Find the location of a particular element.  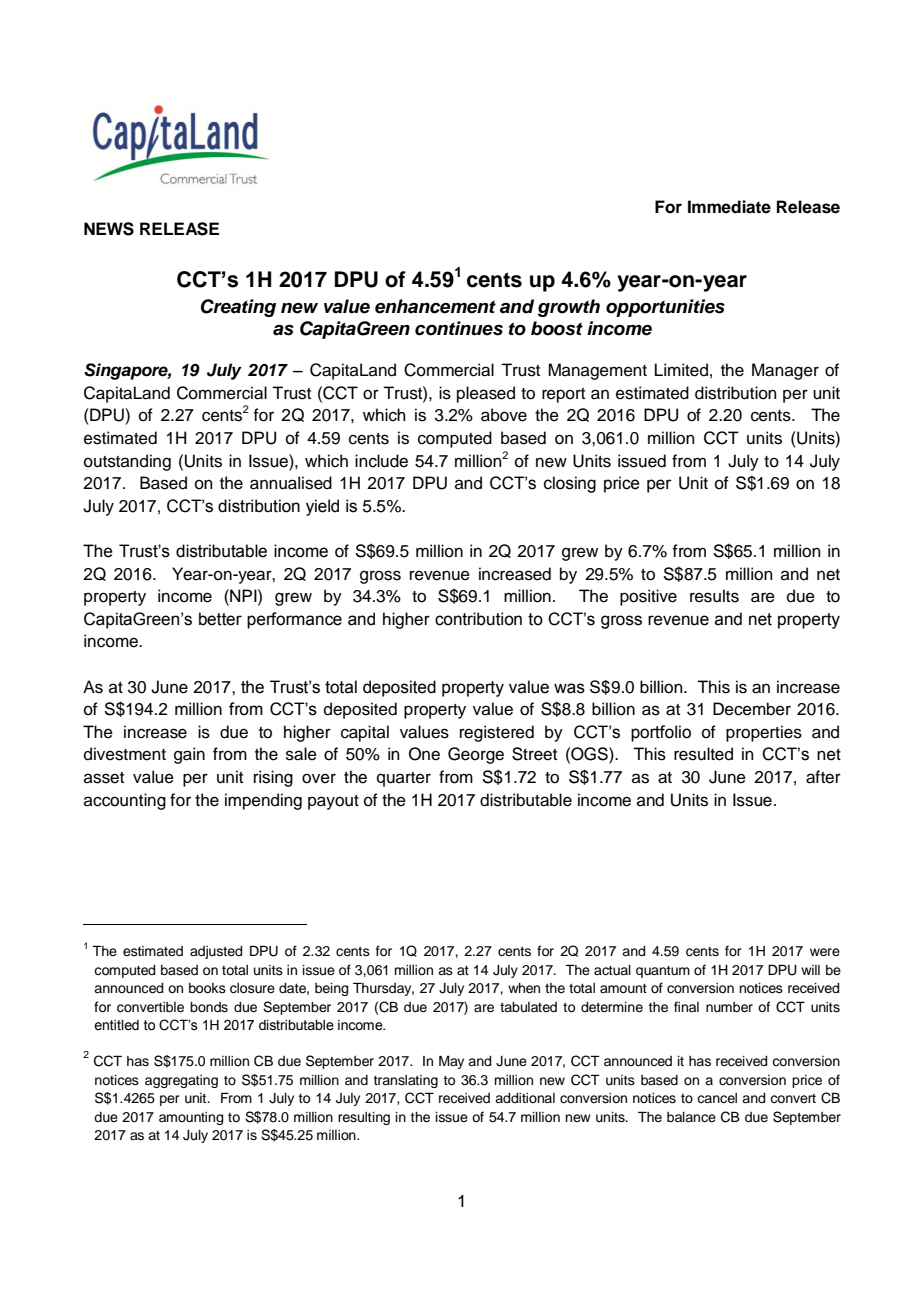

outstanding is located at coordinates (127, 462).
